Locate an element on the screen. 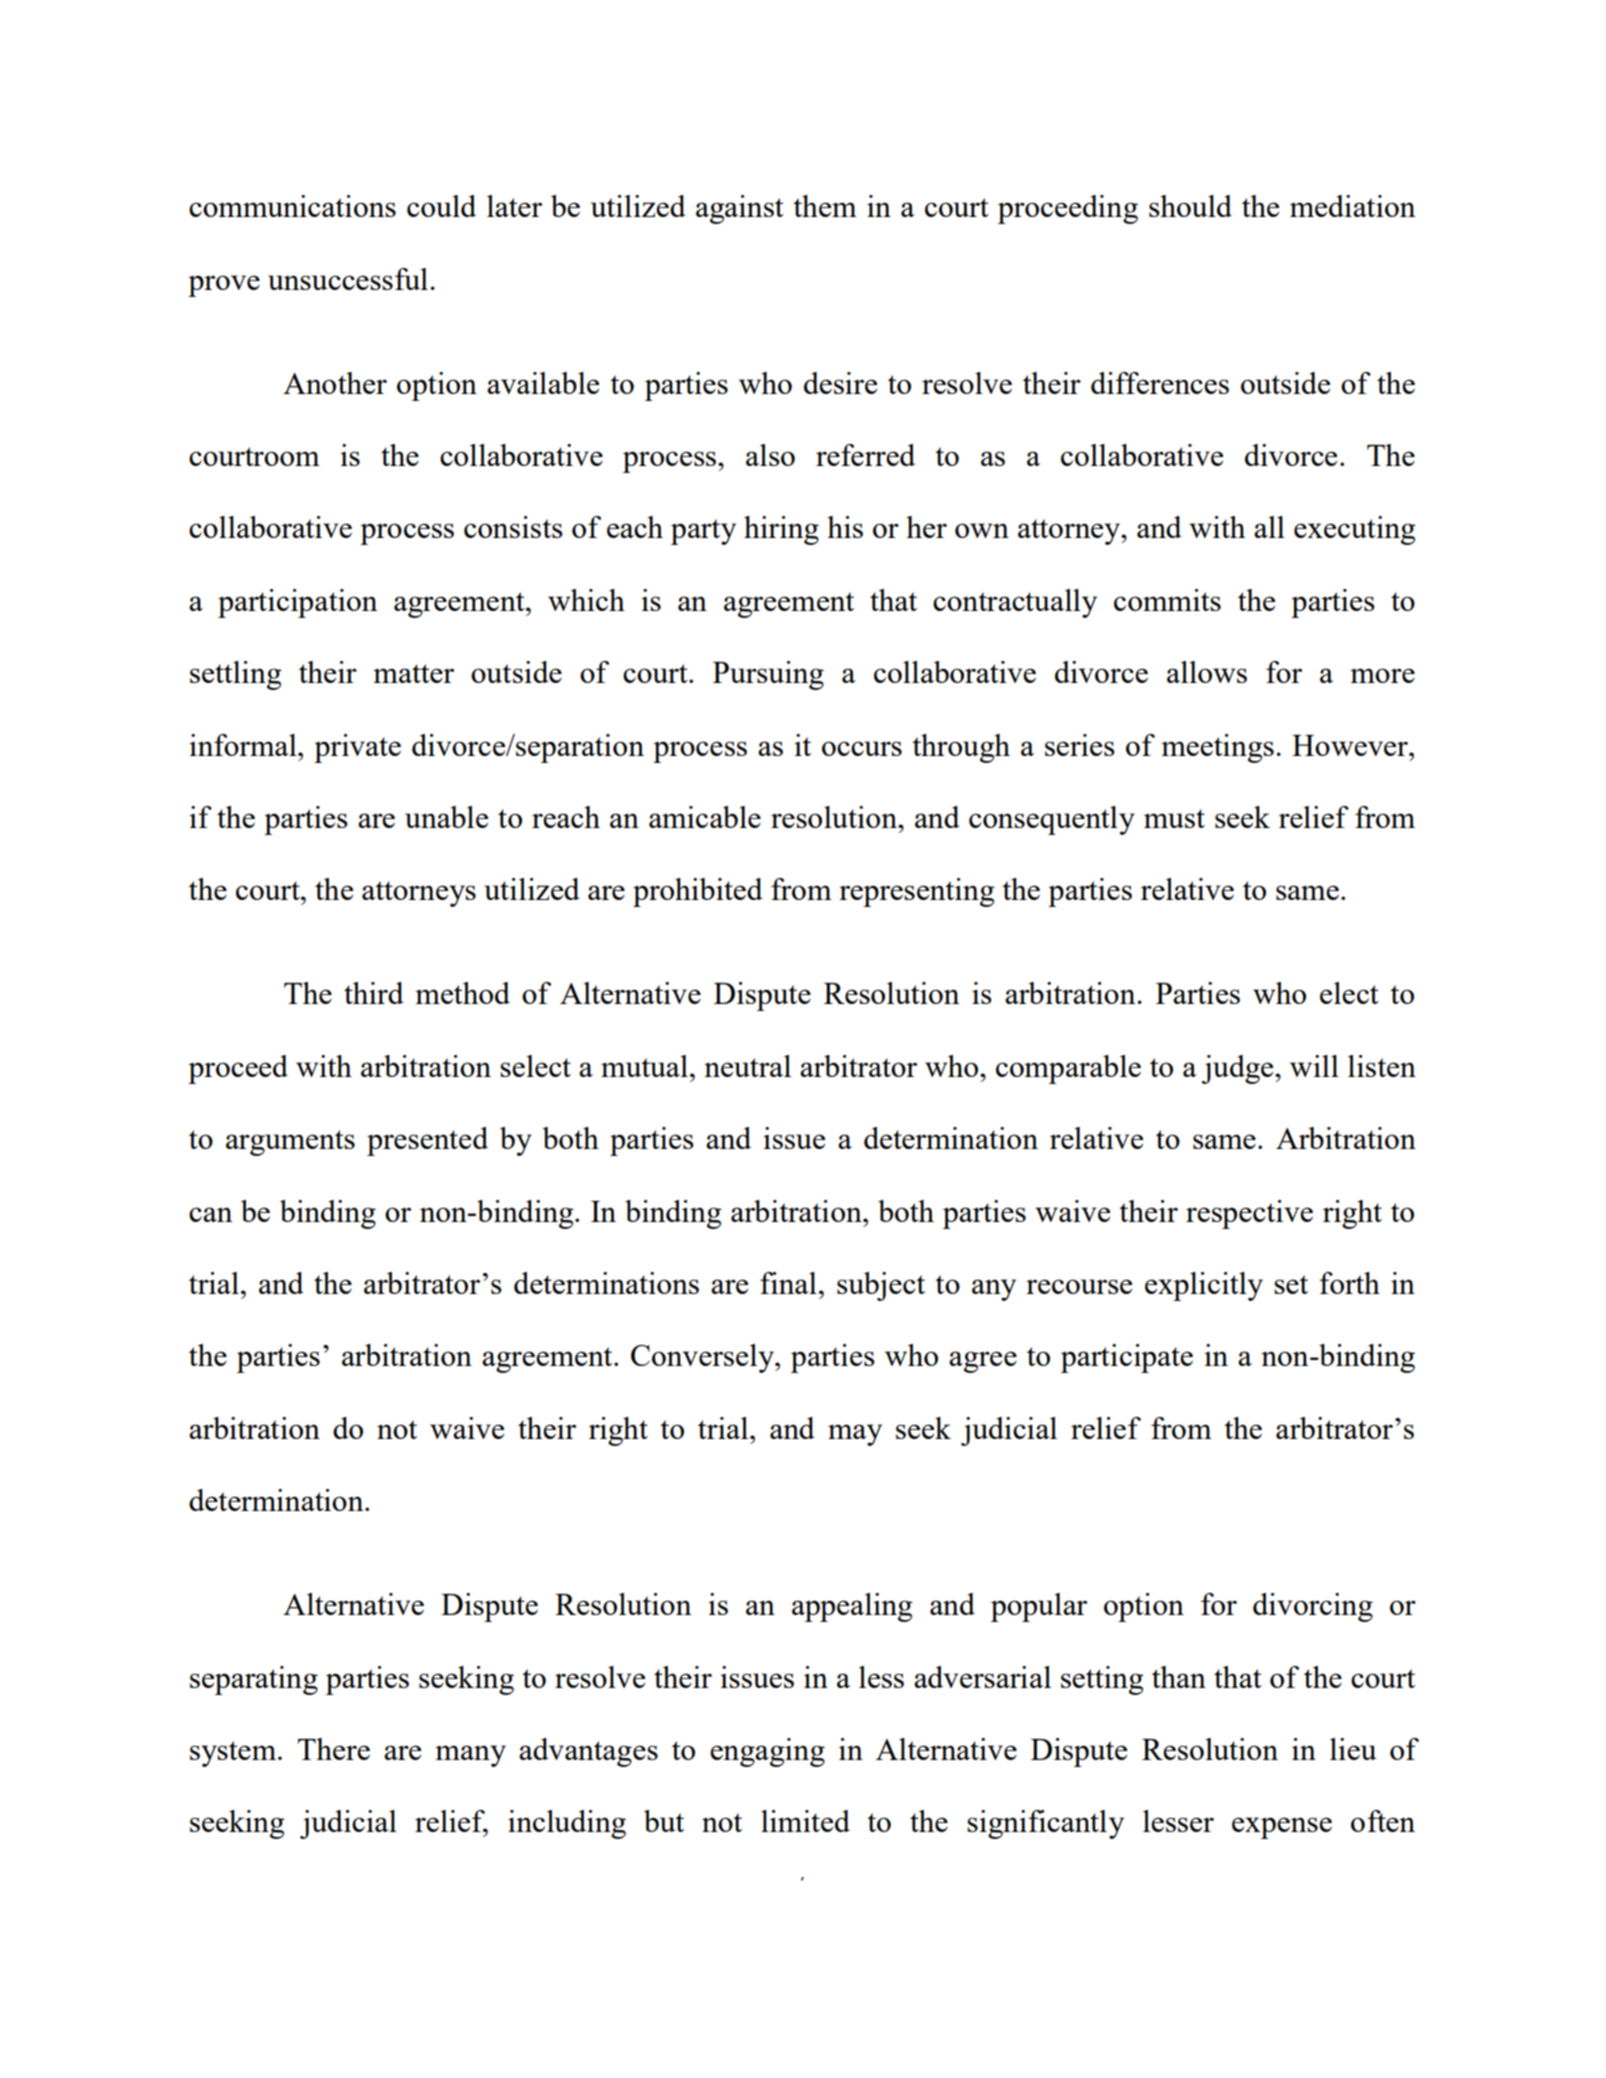  presented is located at coordinates (427, 1141).
